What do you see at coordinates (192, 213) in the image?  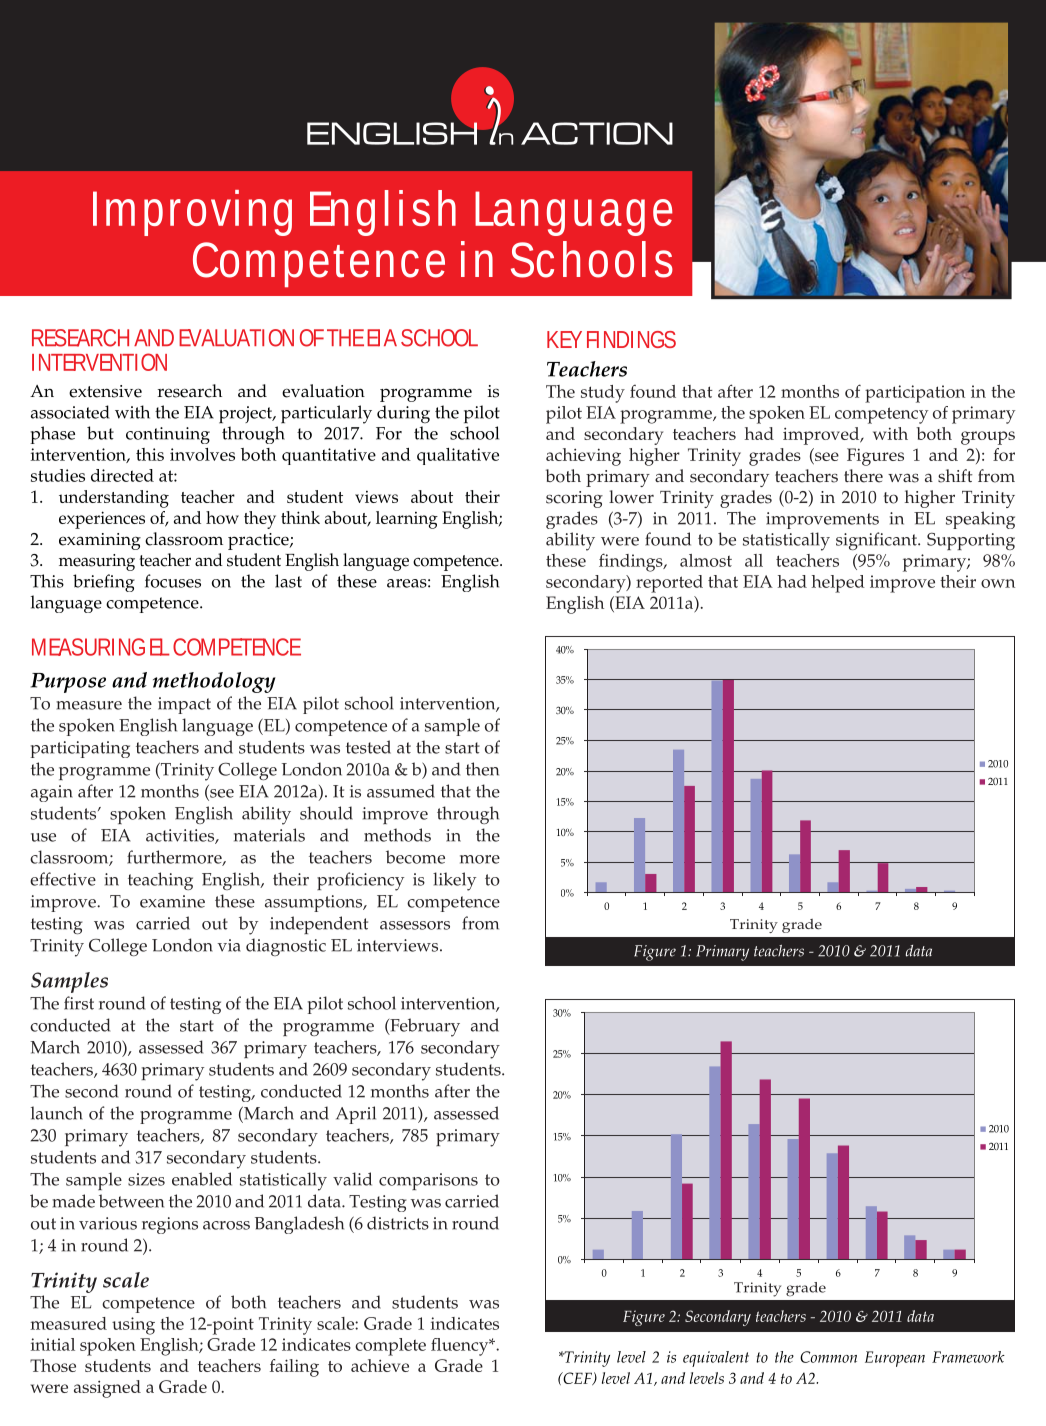 I see `Improving` at bounding box center [192, 213].
